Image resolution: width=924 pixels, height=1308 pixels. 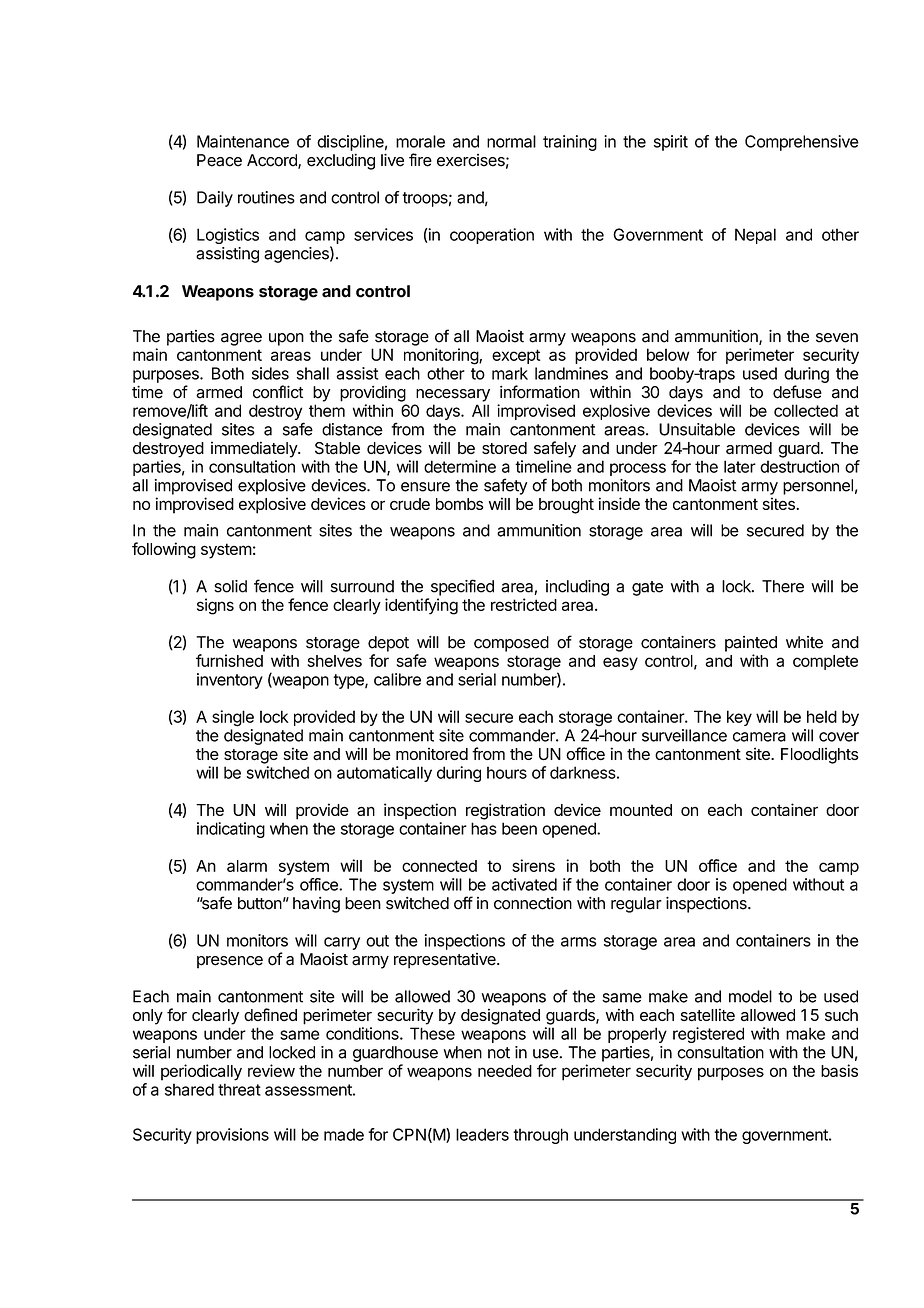 What do you see at coordinates (511, 141) in the screenshot?
I see `normal` at bounding box center [511, 141].
